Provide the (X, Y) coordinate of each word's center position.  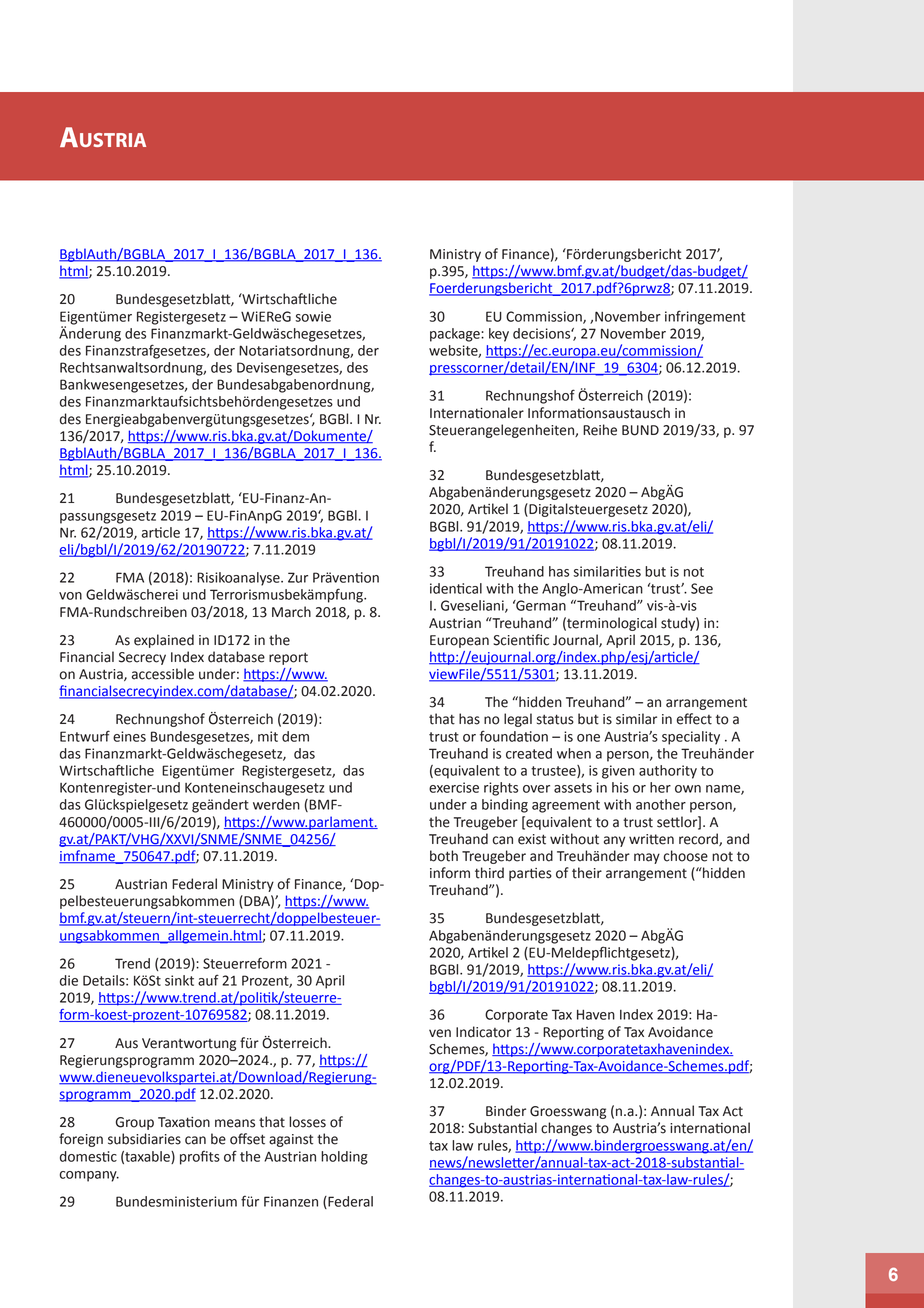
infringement (705, 317)
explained (164, 641)
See (702, 588)
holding (344, 1158)
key (499, 335)
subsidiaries (144, 1139)
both (444, 856)
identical (456, 588)
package (456, 335)
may (647, 858)
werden (276, 804)
